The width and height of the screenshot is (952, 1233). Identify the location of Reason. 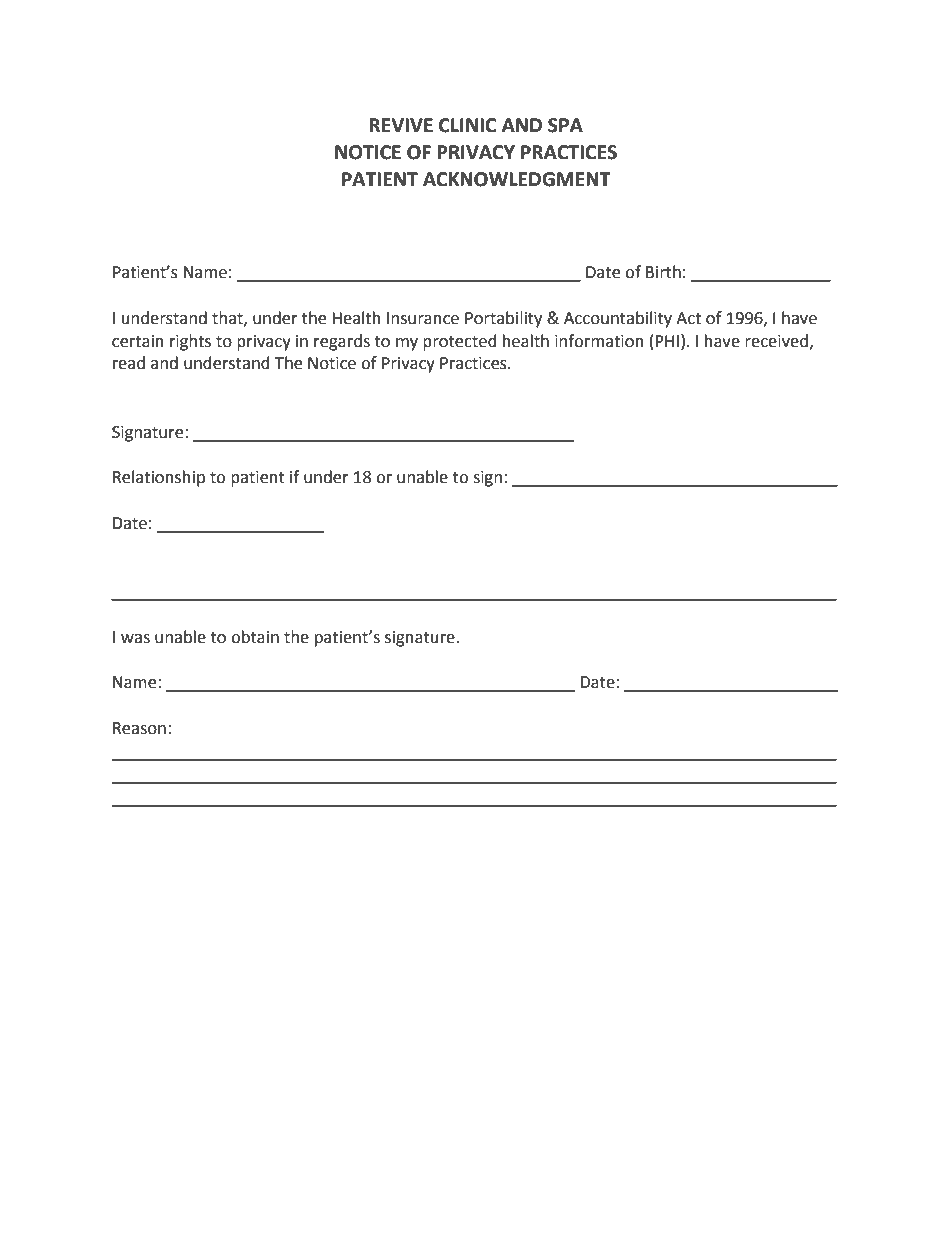
(139, 728).
